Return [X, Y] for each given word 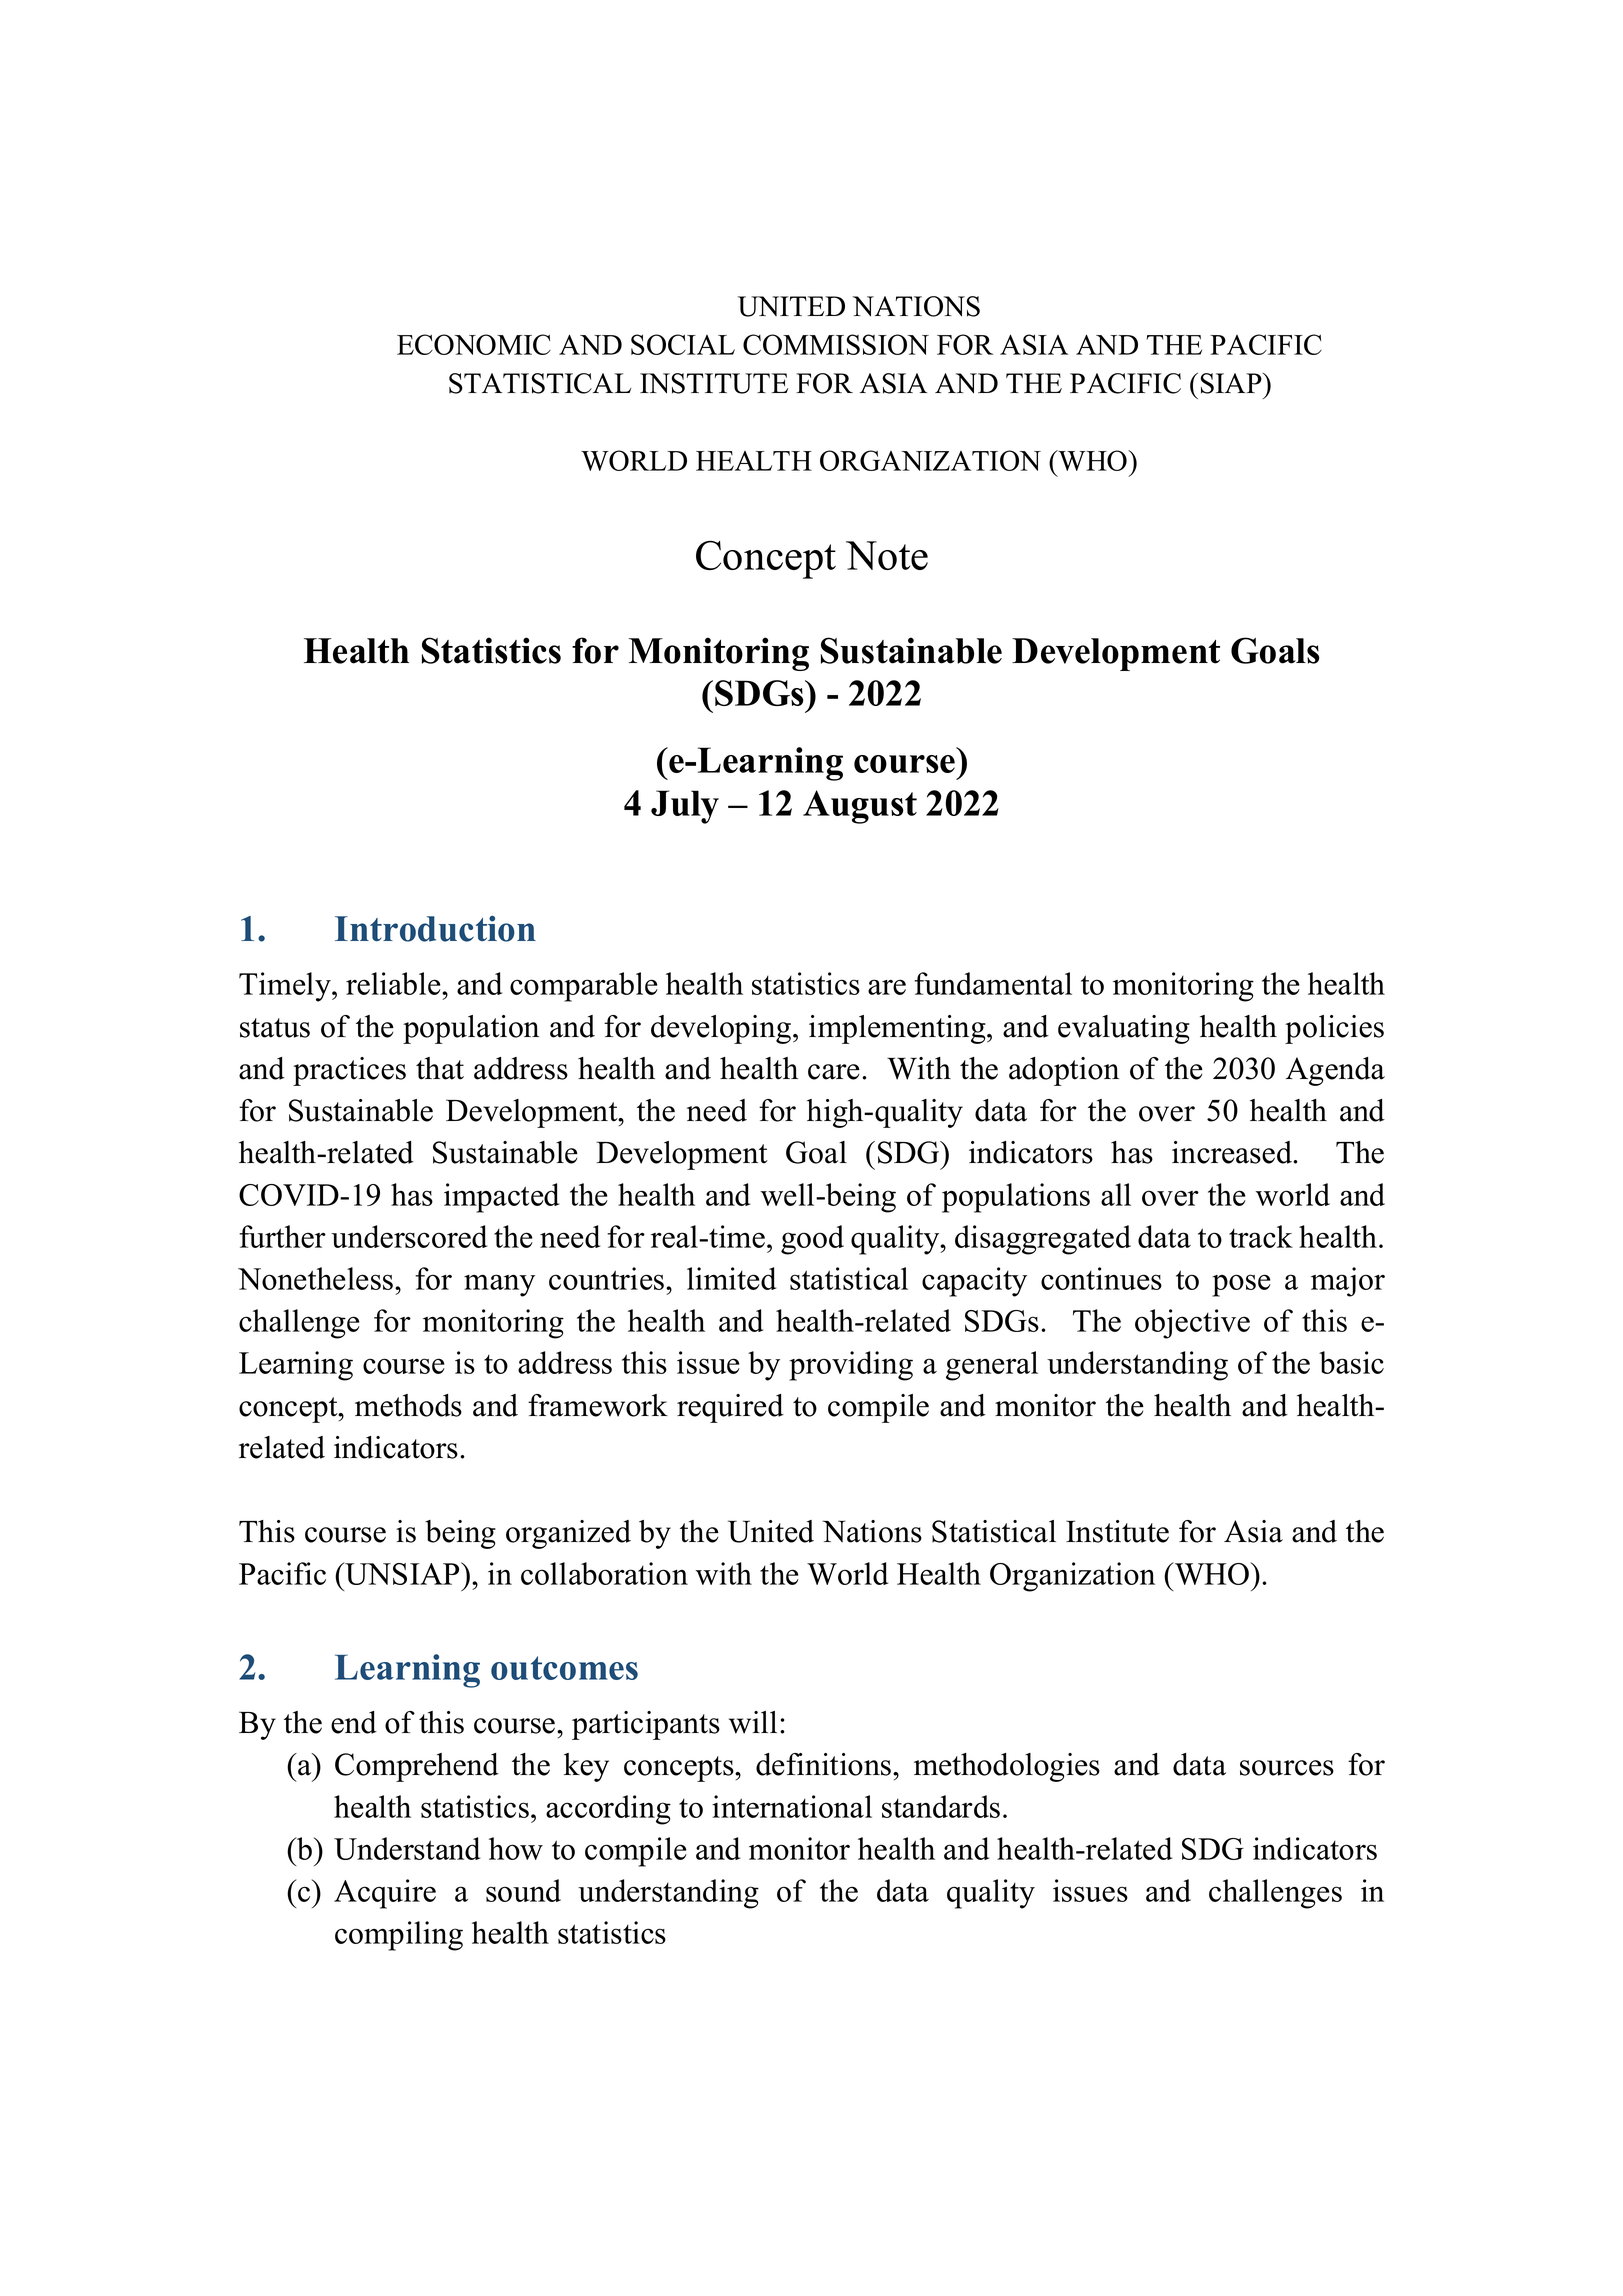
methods [408, 1405]
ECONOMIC [474, 344]
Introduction [435, 928]
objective [1192, 1324]
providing [851, 1366]
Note [887, 555]
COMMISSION [836, 344]
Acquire [385, 1894]
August [860, 807]
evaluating [1124, 1029]
